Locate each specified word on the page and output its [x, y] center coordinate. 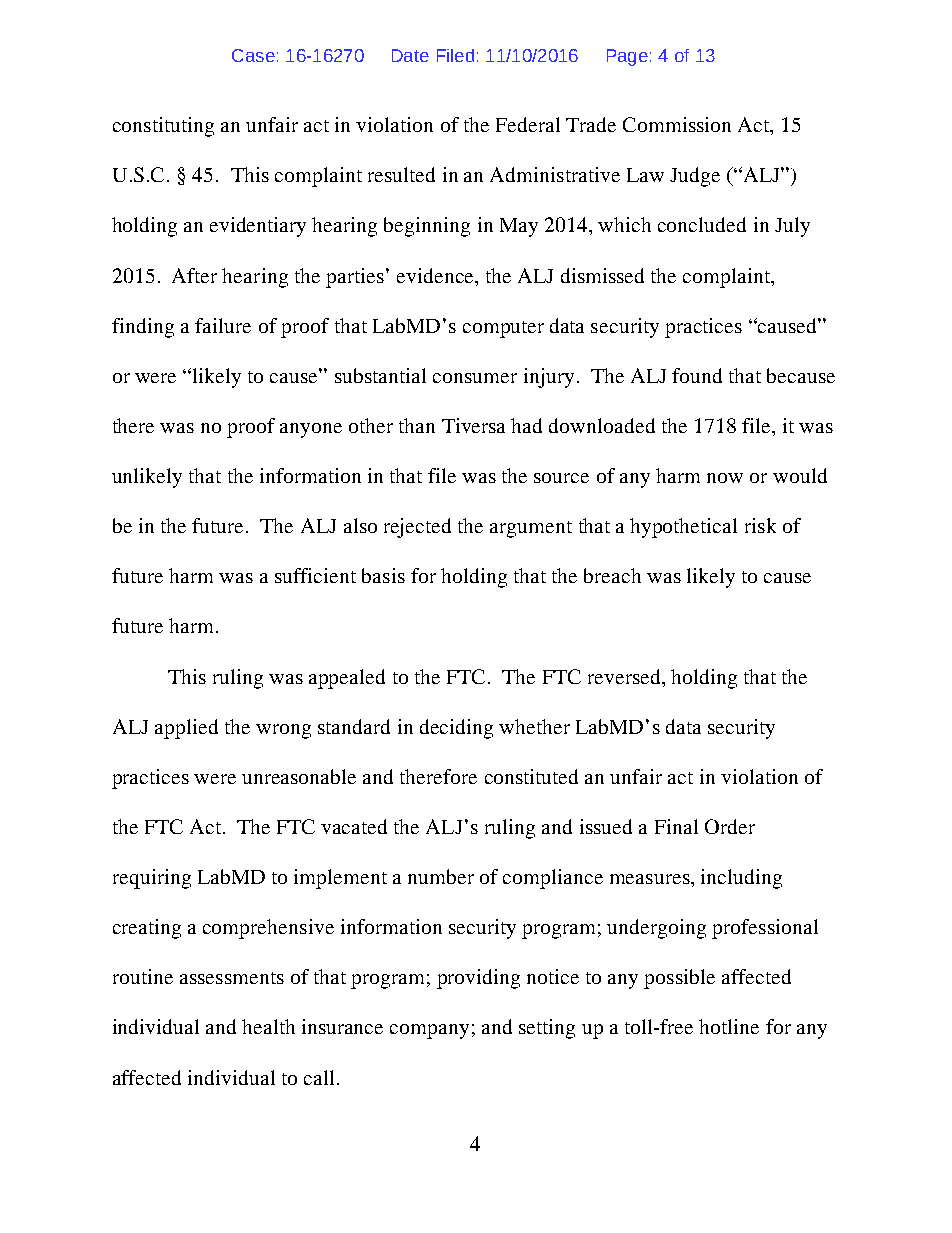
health [268, 1026]
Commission [677, 124]
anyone [311, 430]
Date [410, 55]
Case [253, 55]
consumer [475, 378]
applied [186, 729]
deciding [456, 729]
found [697, 375]
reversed [625, 676]
